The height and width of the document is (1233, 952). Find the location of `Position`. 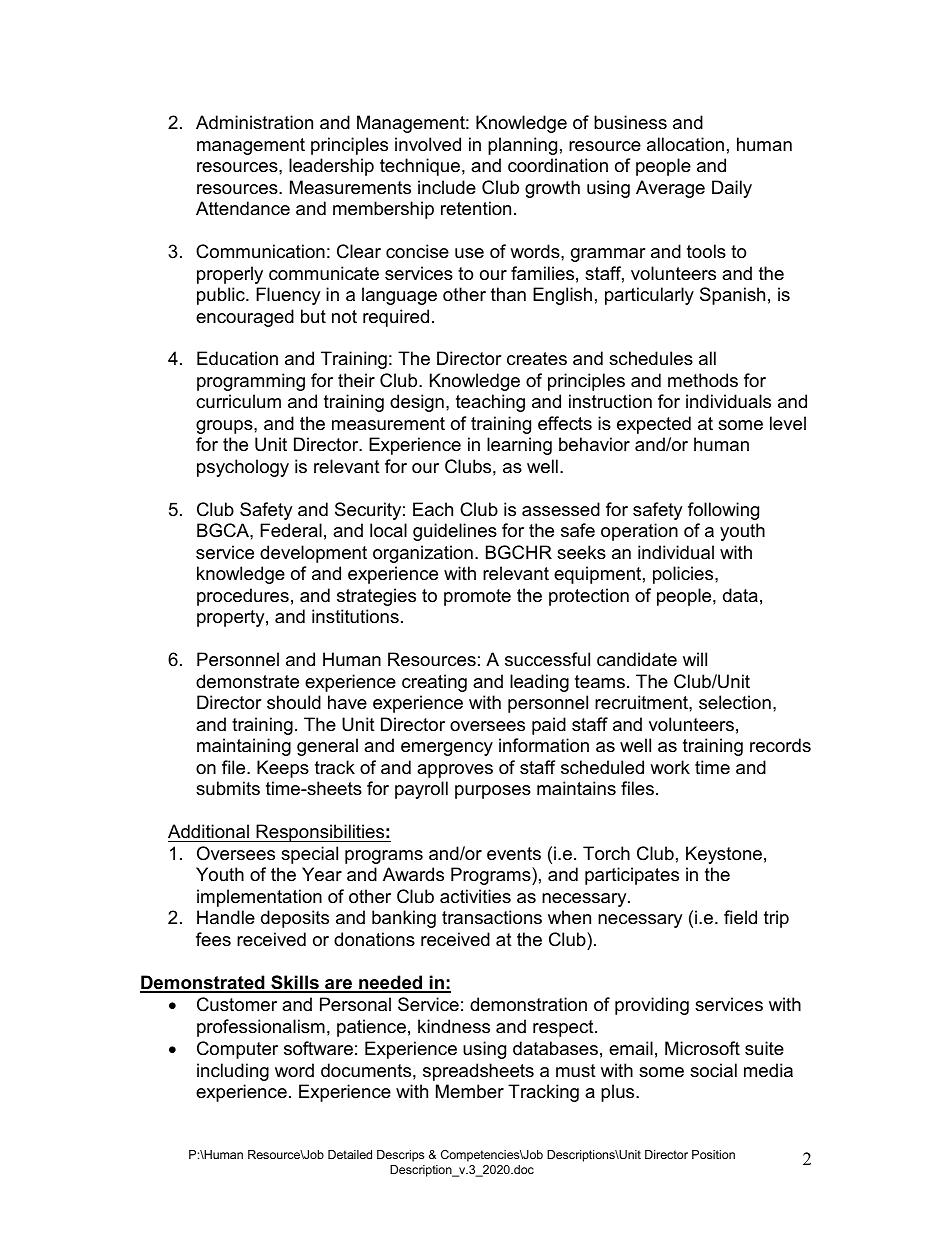

Position is located at coordinates (713, 1154).
